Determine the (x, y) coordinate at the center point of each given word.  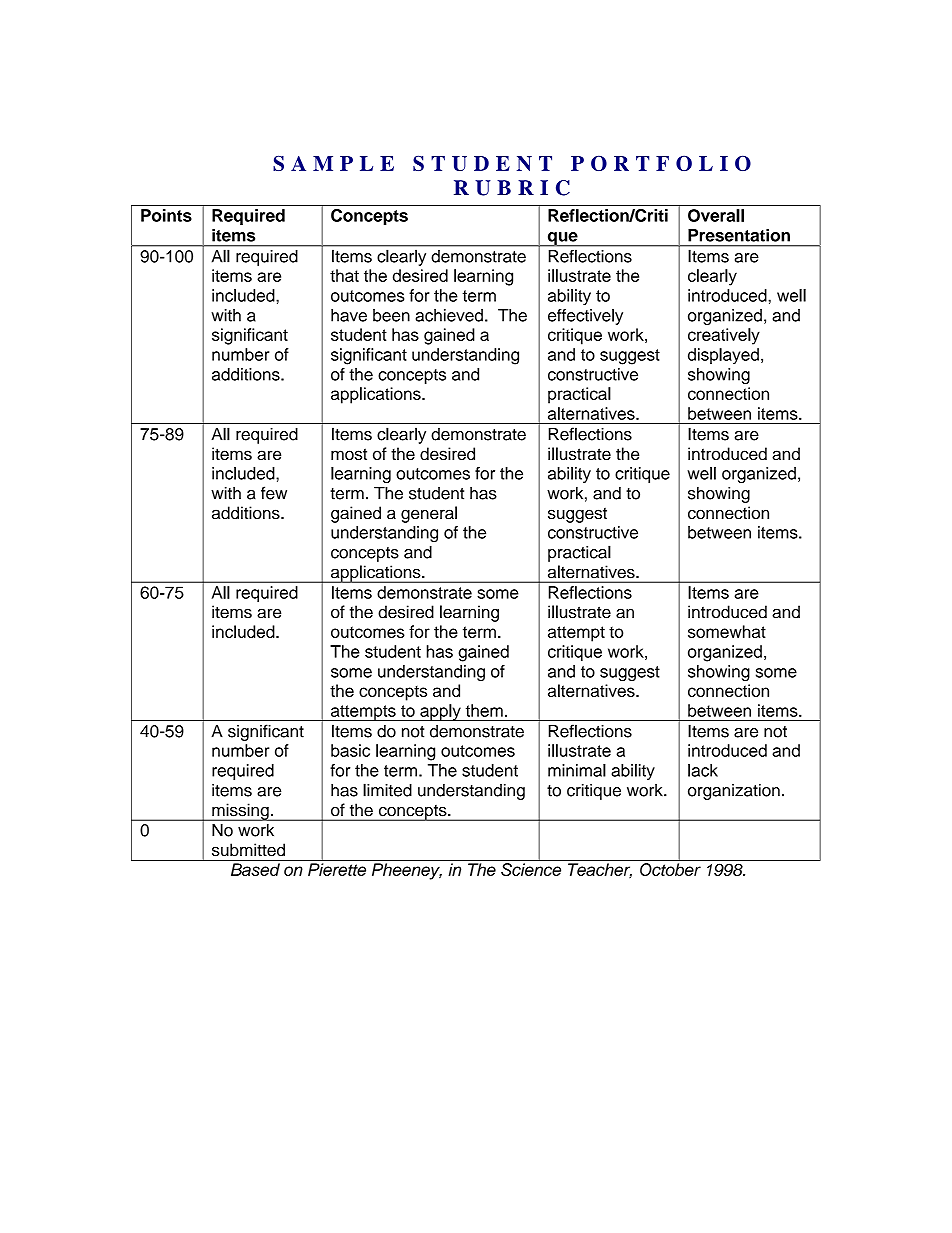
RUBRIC (512, 188)
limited (387, 790)
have (349, 315)
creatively (724, 336)
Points (166, 215)
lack (703, 770)
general (429, 514)
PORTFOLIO (661, 163)
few (274, 493)
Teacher (600, 870)
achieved (449, 315)
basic (350, 750)
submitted (248, 850)
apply (440, 712)
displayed (723, 356)
